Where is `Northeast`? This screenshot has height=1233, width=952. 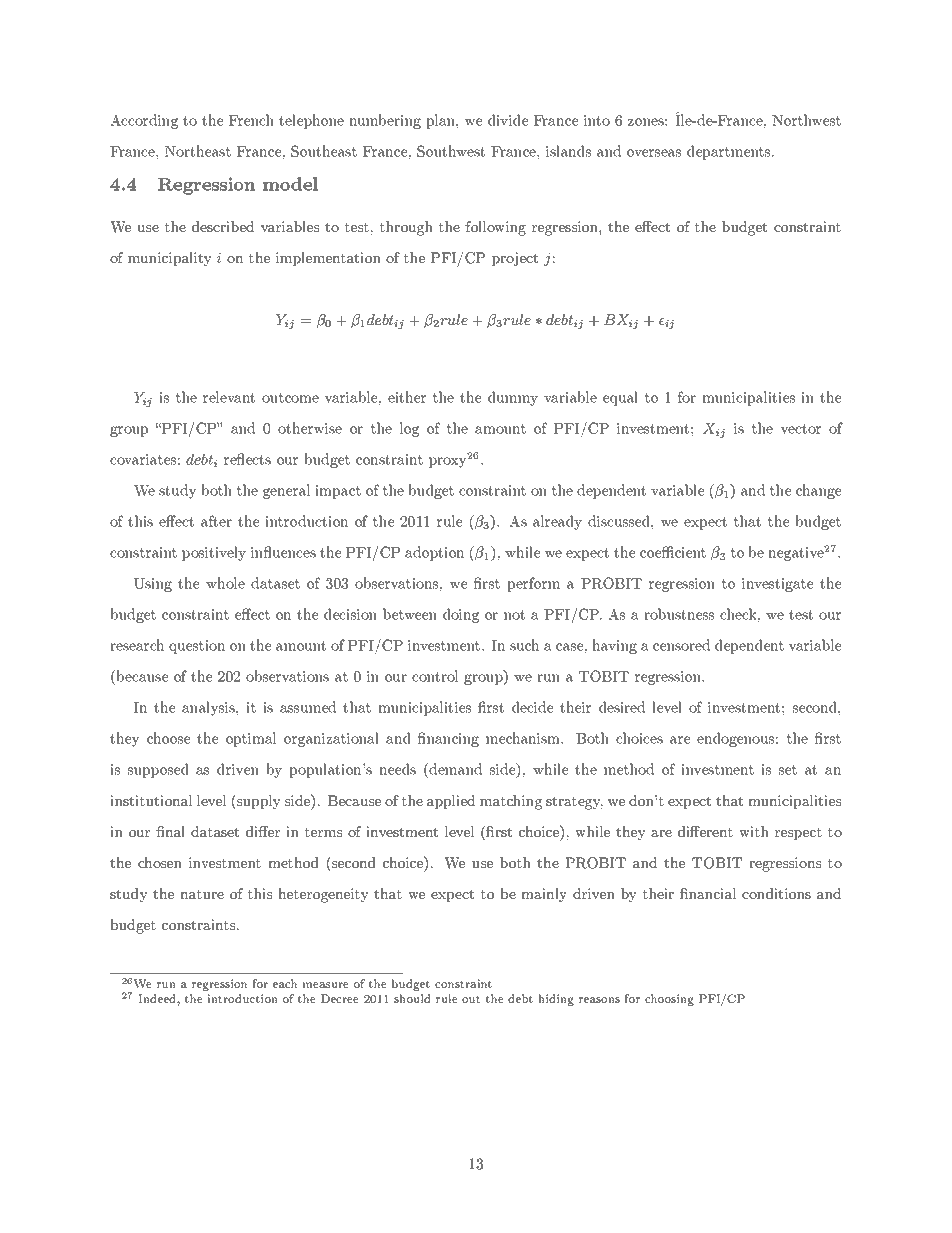
Northeast is located at coordinates (198, 151).
